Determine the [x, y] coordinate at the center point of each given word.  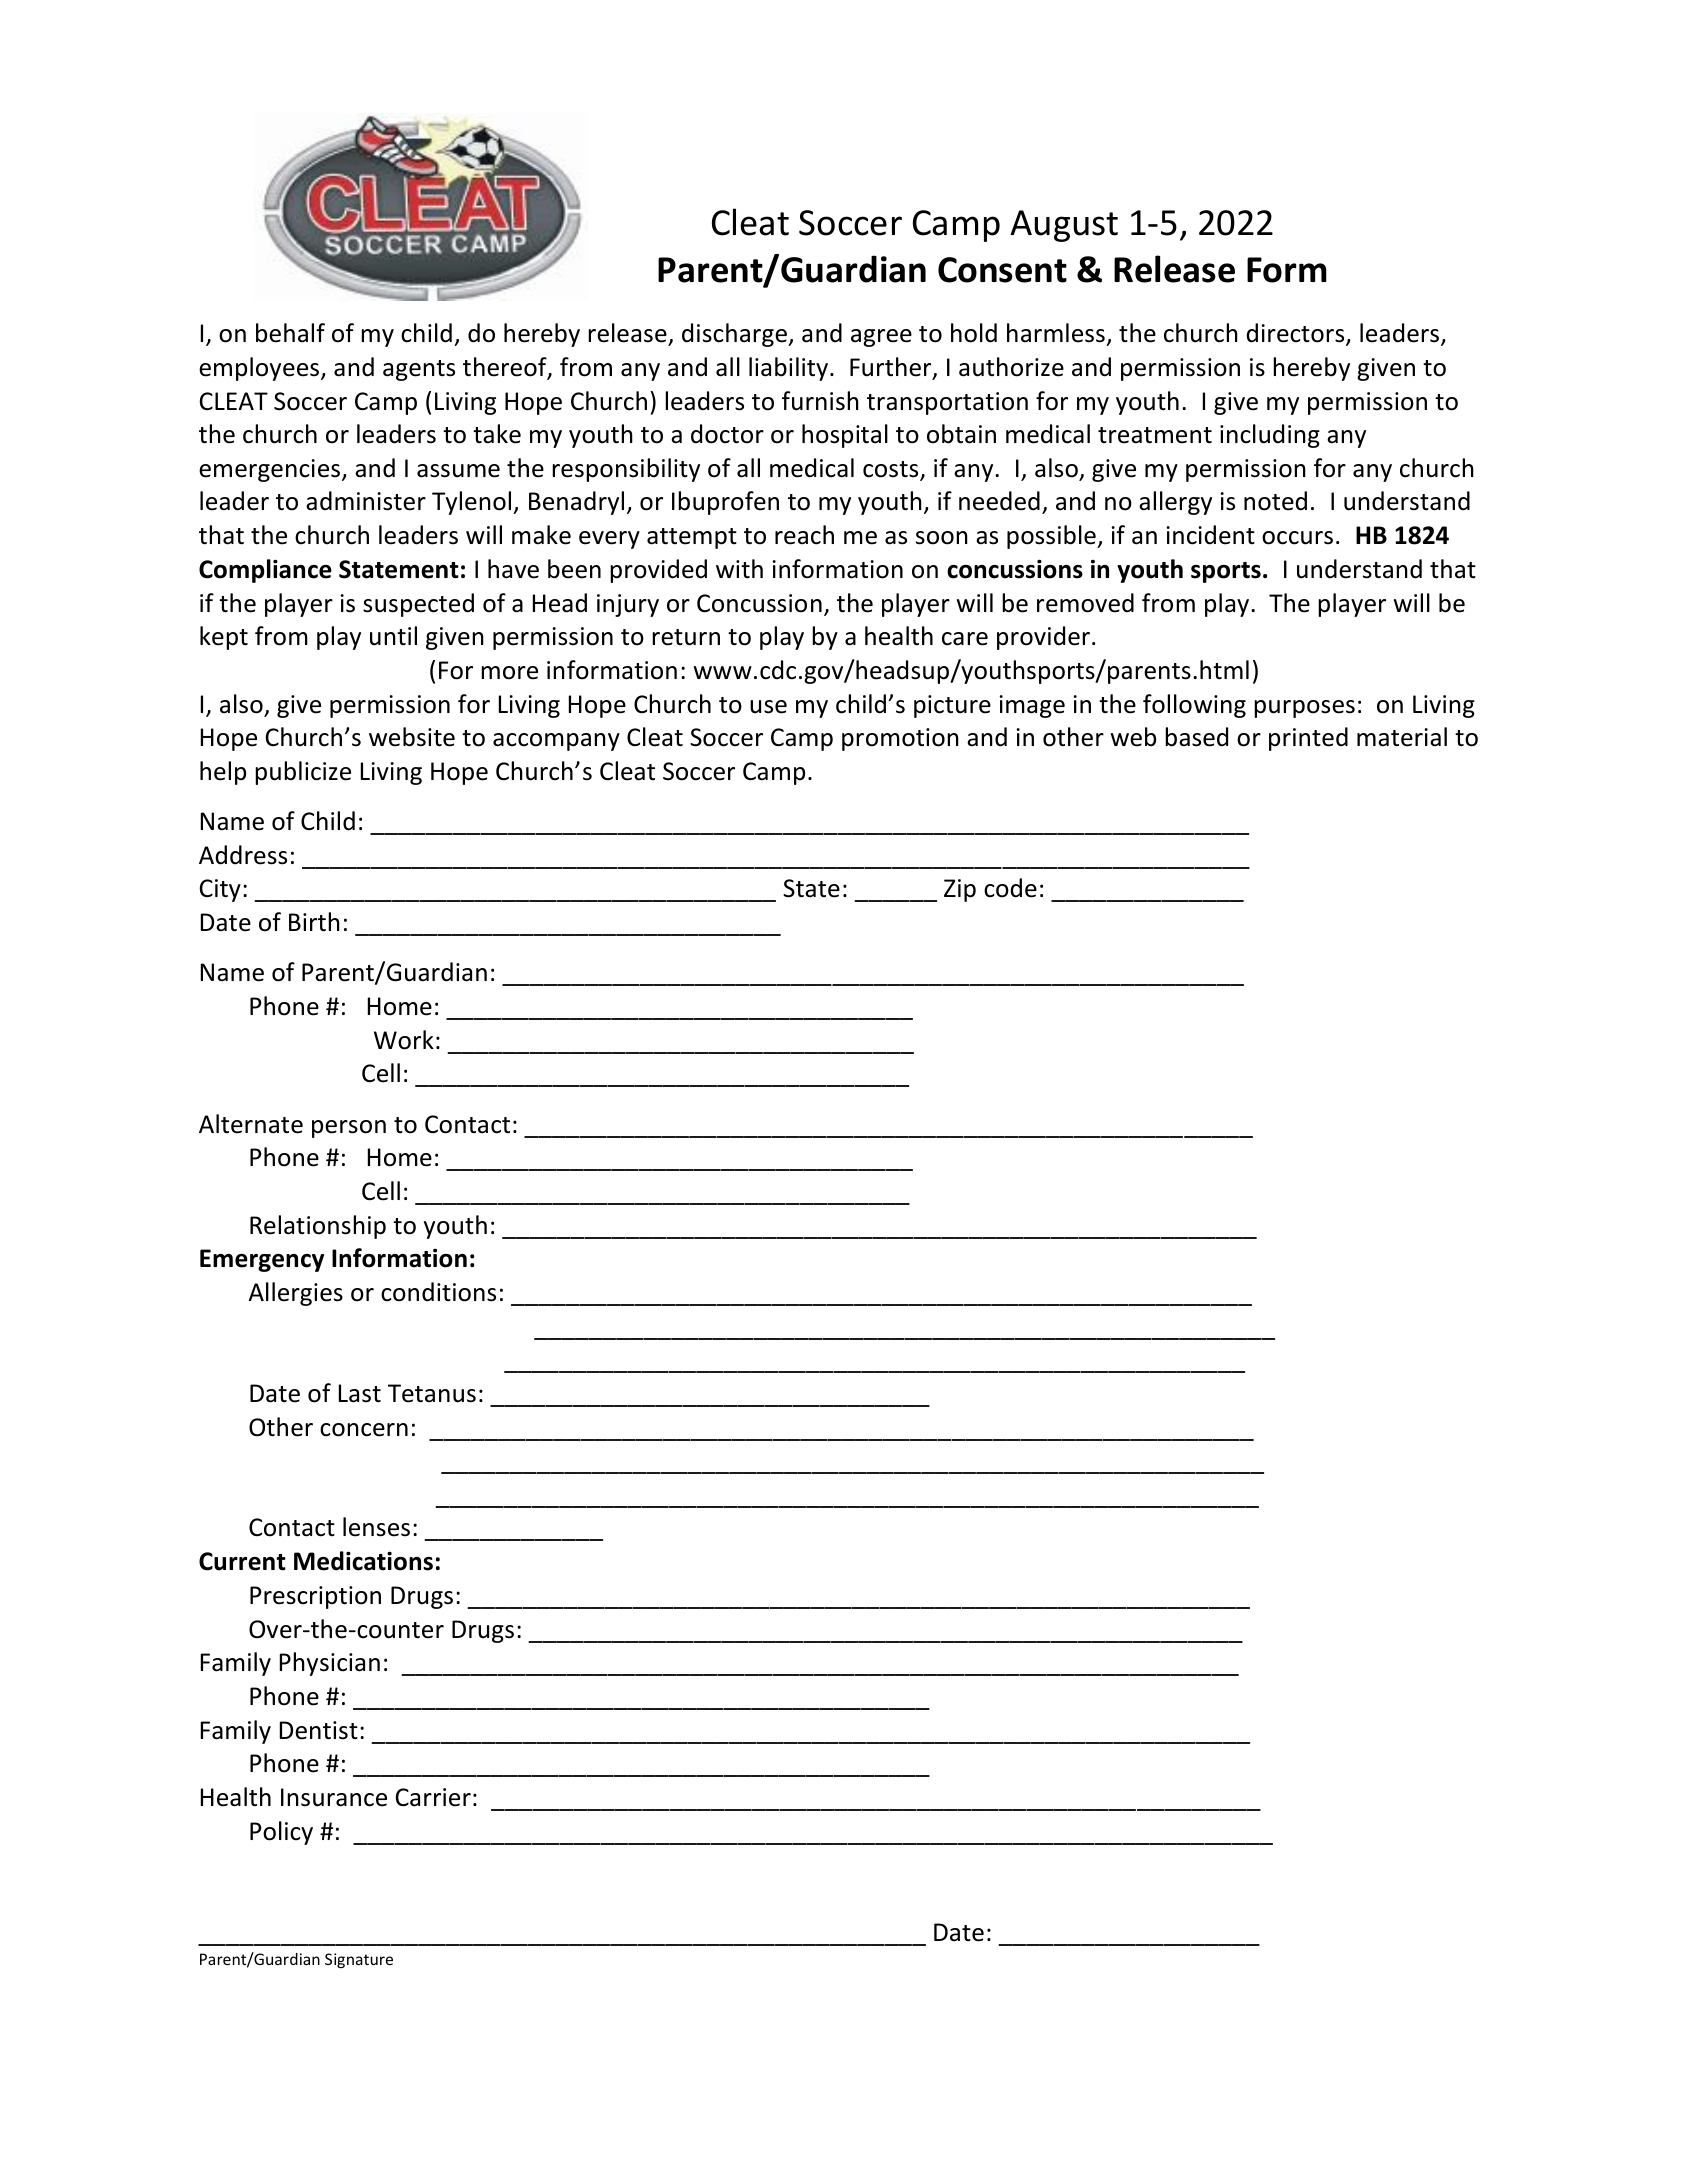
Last [360, 1393]
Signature [359, 1960]
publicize [303, 773]
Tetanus [432, 1393]
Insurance [334, 1797]
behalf [290, 333]
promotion [900, 739]
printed [1308, 739]
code [1010, 888]
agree [881, 338]
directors [1296, 334]
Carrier [433, 1797]
